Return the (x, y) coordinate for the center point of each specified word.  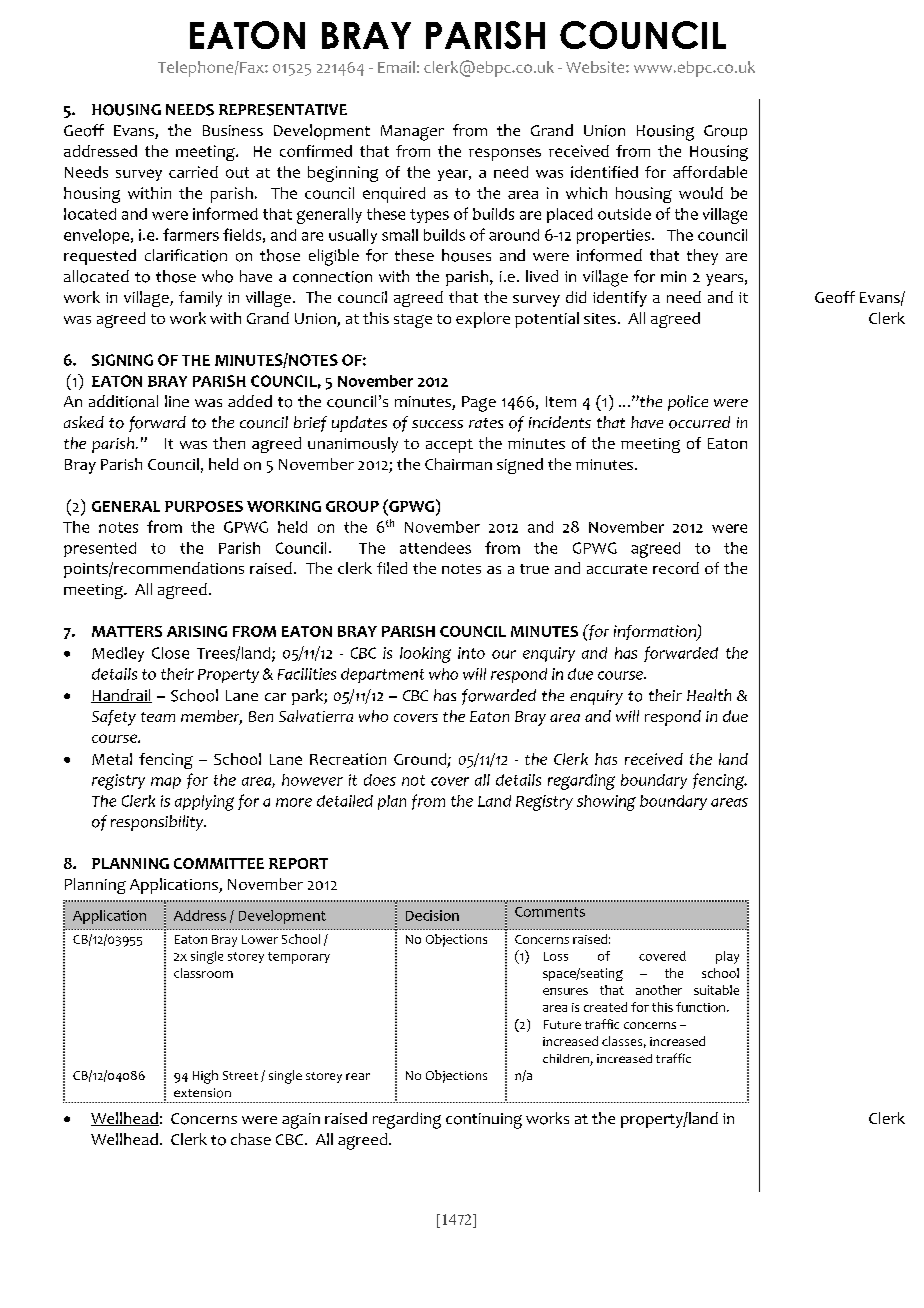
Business (233, 130)
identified (604, 172)
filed (392, 568)
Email (396, 67)
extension (202, 1093)
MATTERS (127, 631)
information (656, 633)
